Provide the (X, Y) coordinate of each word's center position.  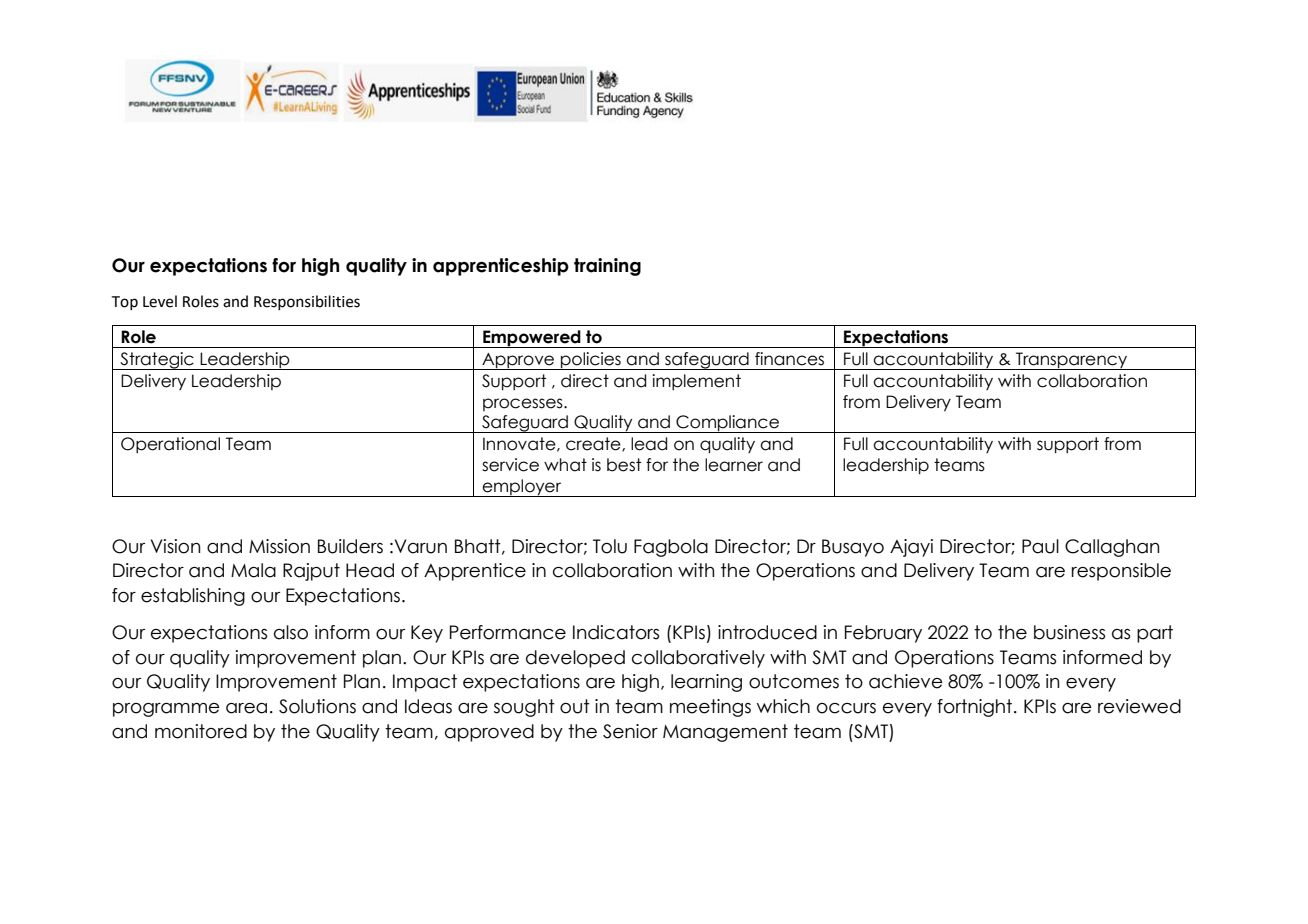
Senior (630, 731)
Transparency (1072, 361)
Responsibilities (307, 302)
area (246, 708)
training (607, 267)
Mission (279, 546)
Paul (1040, 546)
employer (522, 488)
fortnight (976, 708)
